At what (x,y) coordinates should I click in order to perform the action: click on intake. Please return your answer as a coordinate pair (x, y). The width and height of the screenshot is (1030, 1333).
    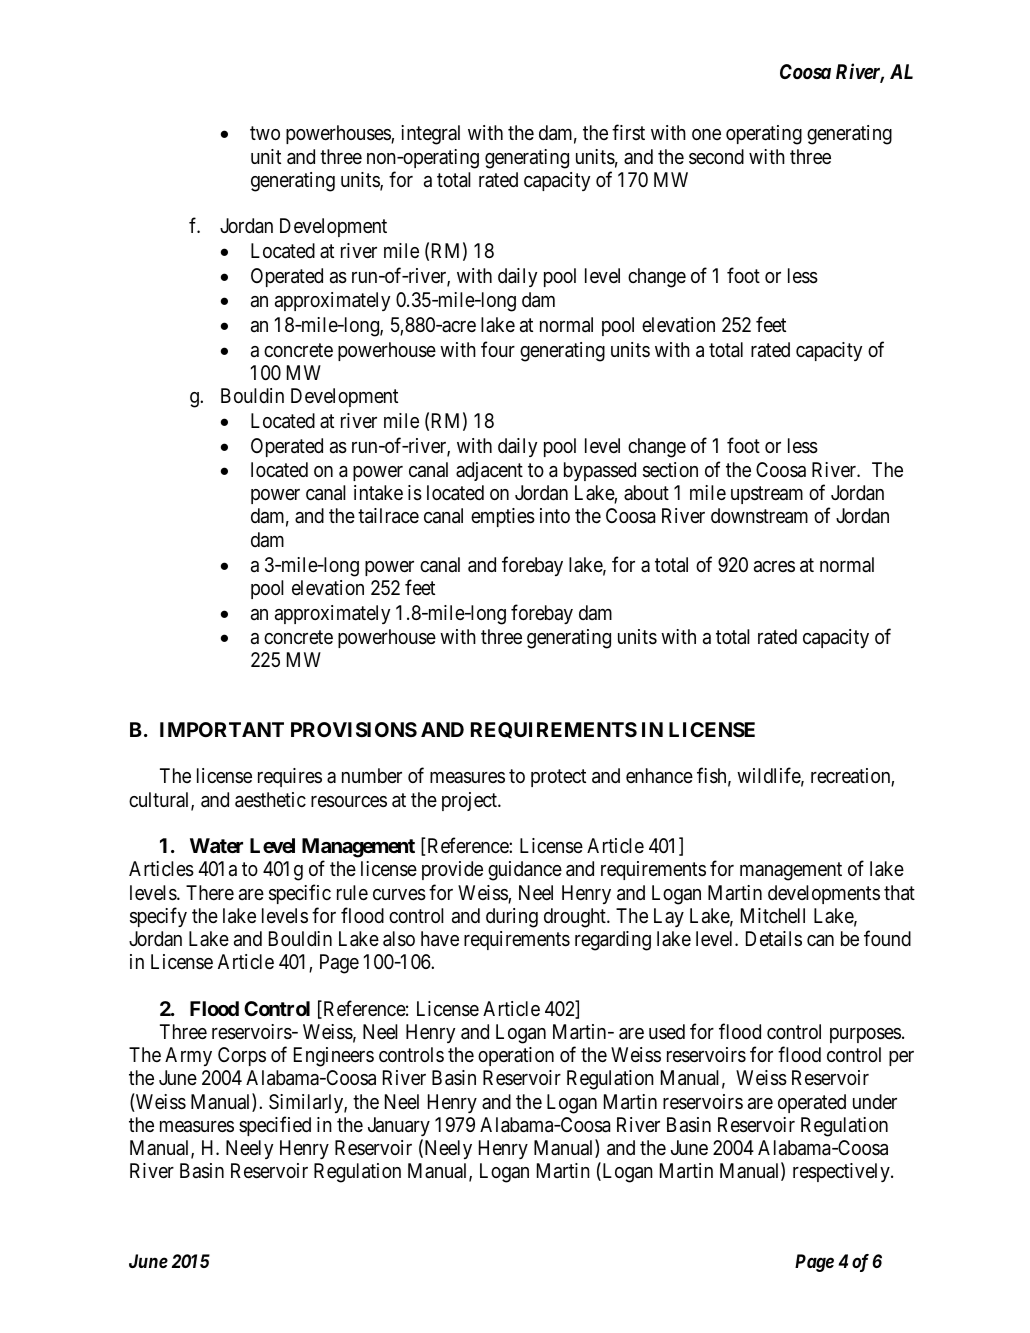
    Looking at the image, I should click on (378, 493).
